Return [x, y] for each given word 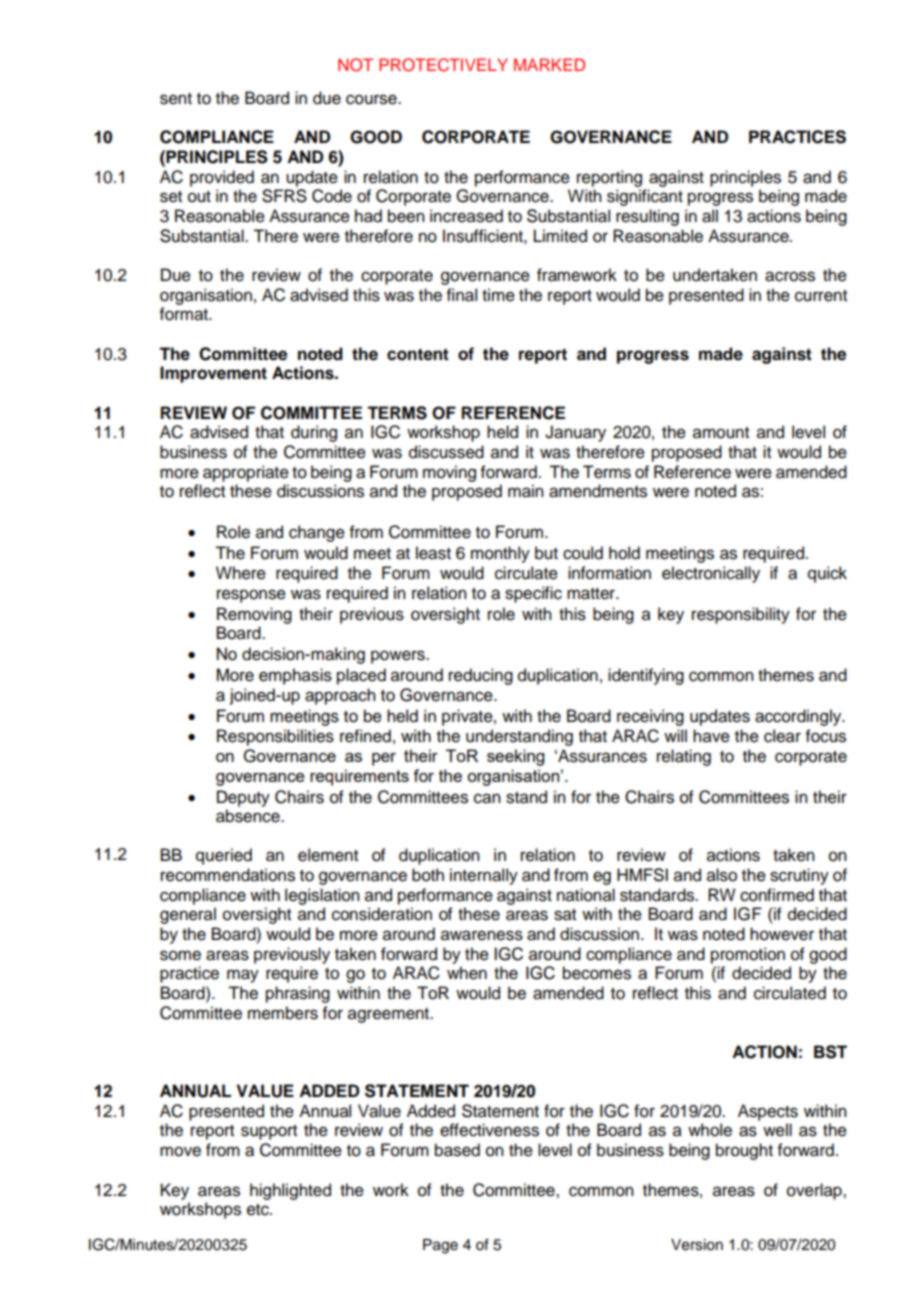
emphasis [295, 676]
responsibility [741, 615]
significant [645, 197]
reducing [481, 676]
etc [259, 1210]
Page [440, 1246]
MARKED [549, 64]
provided [222, 178]
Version [697, 1245]
